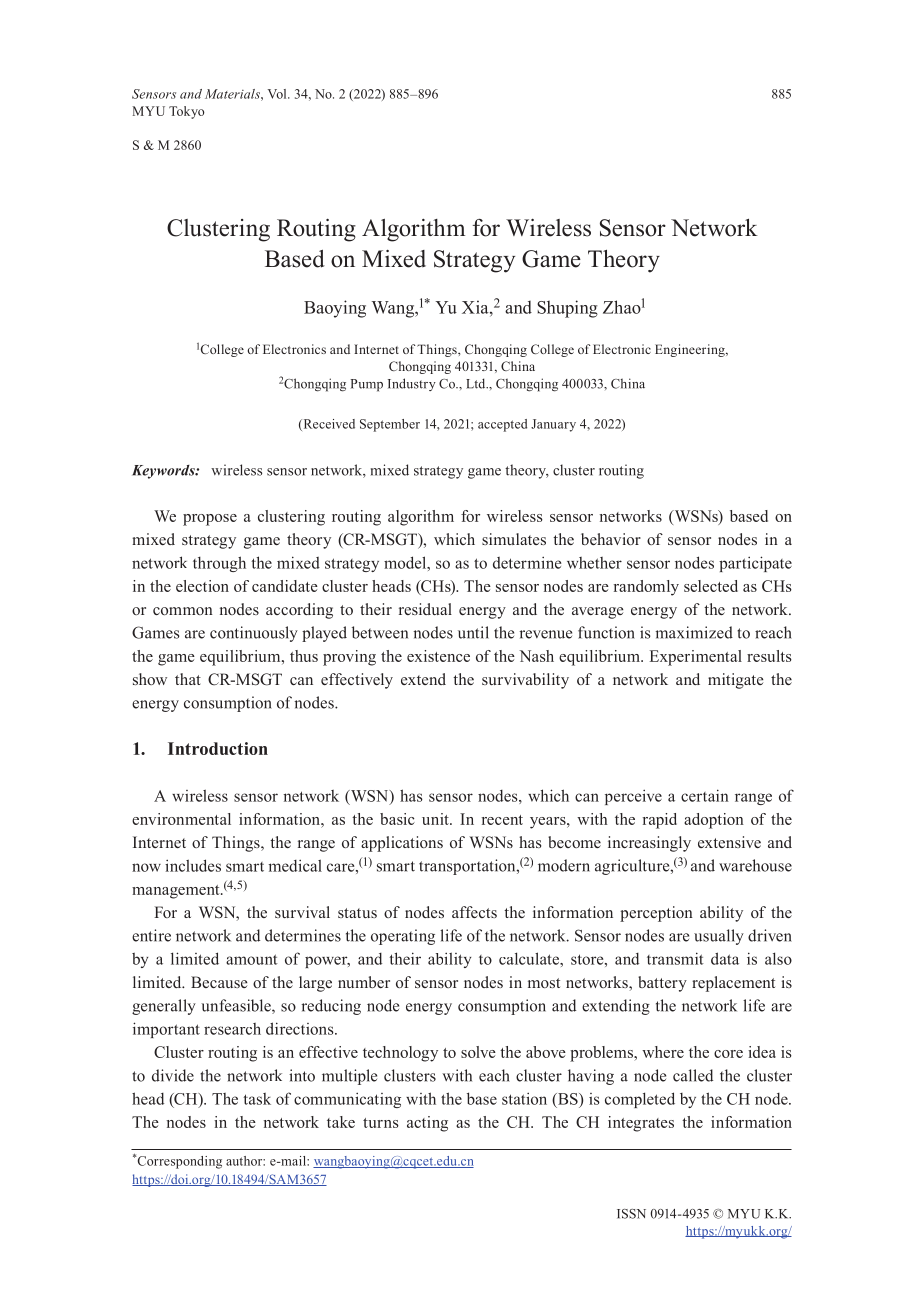  Describe the element at coordinates (714, 821) in the screenshot. I see `adoption` at that location.
